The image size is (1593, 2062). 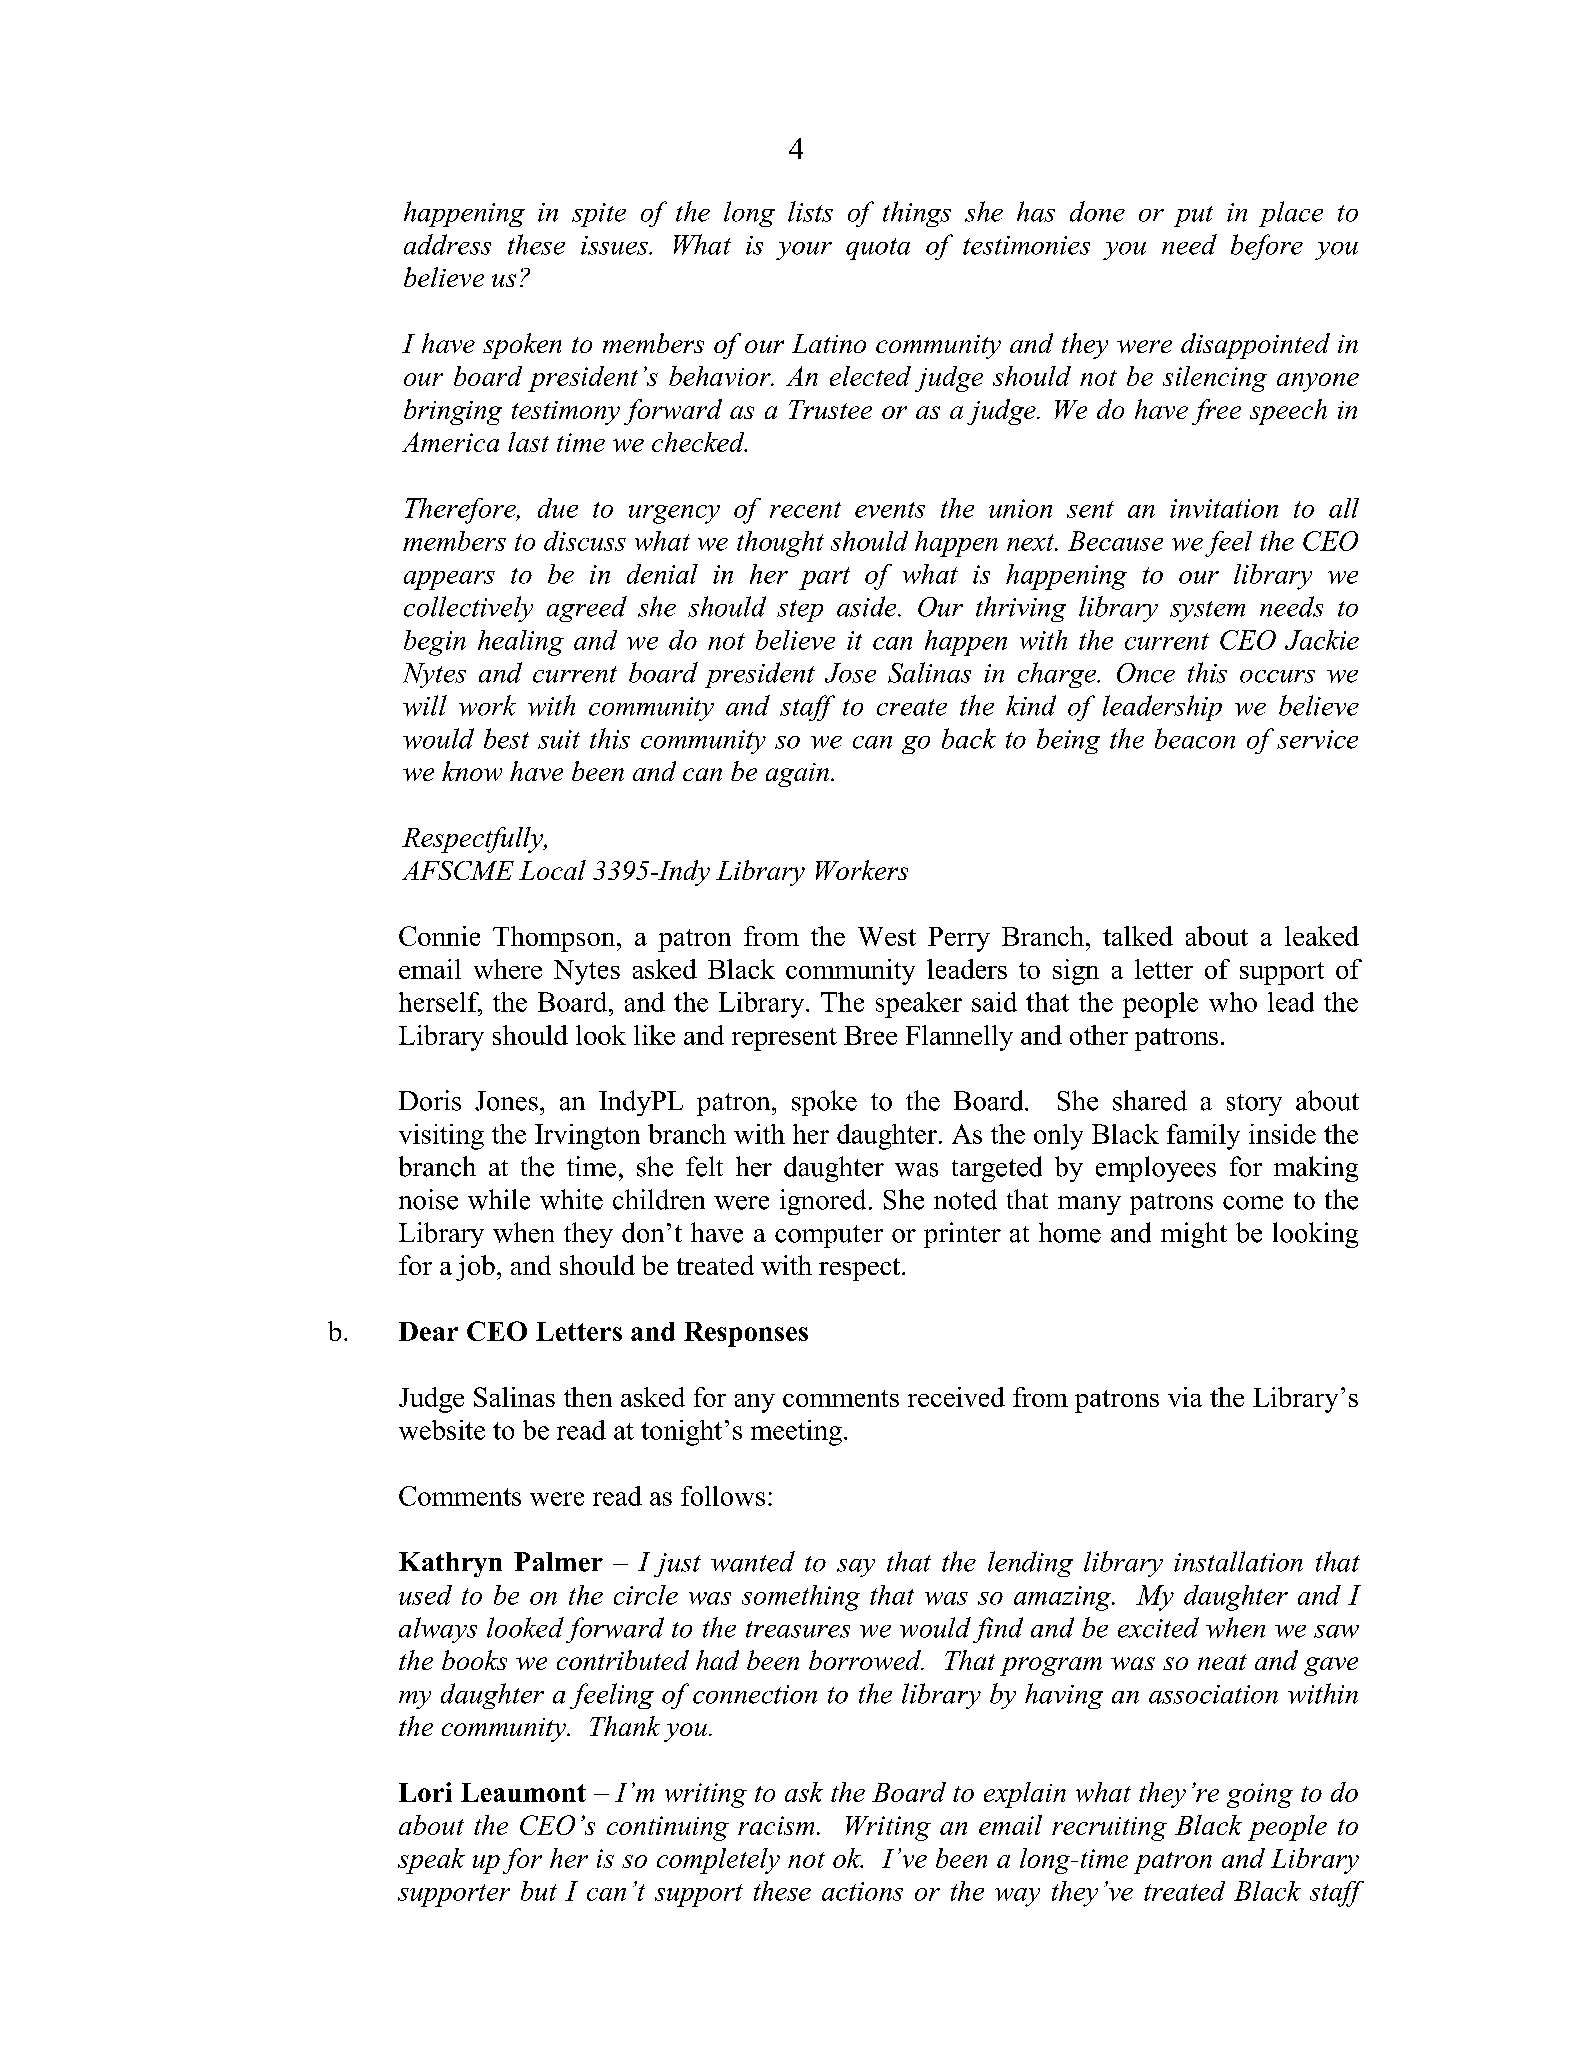 What do you see at coordinates (425, 1792) in the screenshot?
I see `Lori` at bounding box center [425, 1792].
